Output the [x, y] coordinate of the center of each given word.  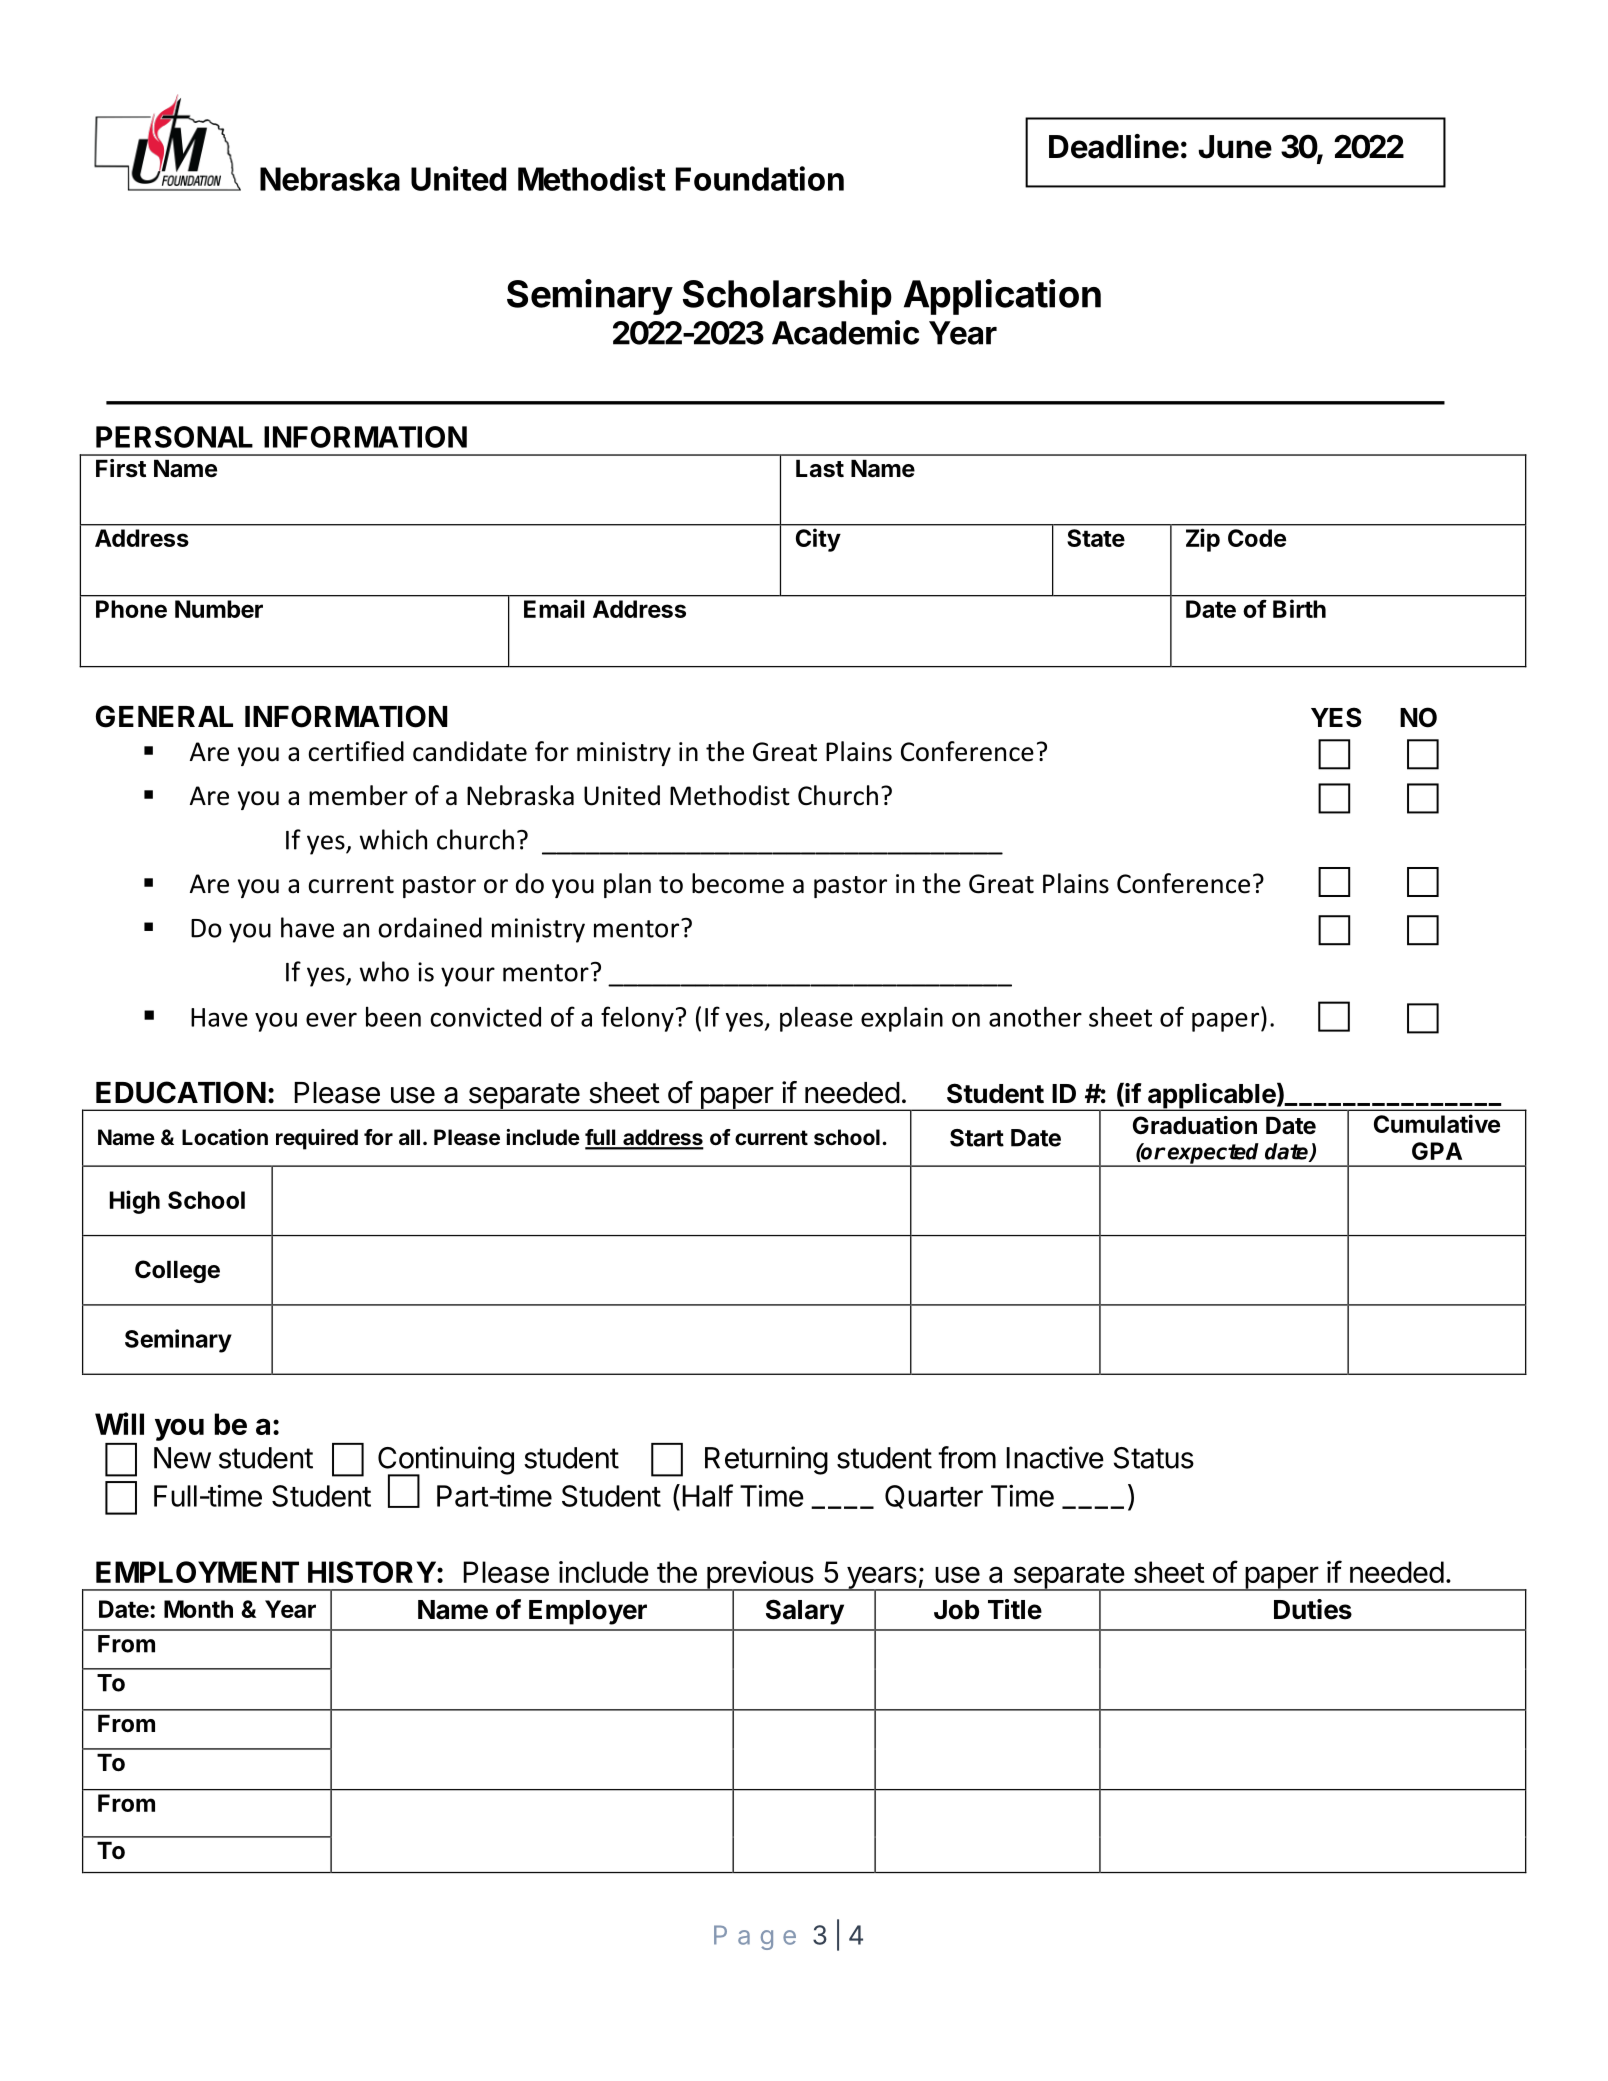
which [393, 839]
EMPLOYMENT [197, 1572]
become [738, 883]
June [1235, 147]
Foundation [760, 178]
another [1035, 1016]
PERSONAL [174, 437]
